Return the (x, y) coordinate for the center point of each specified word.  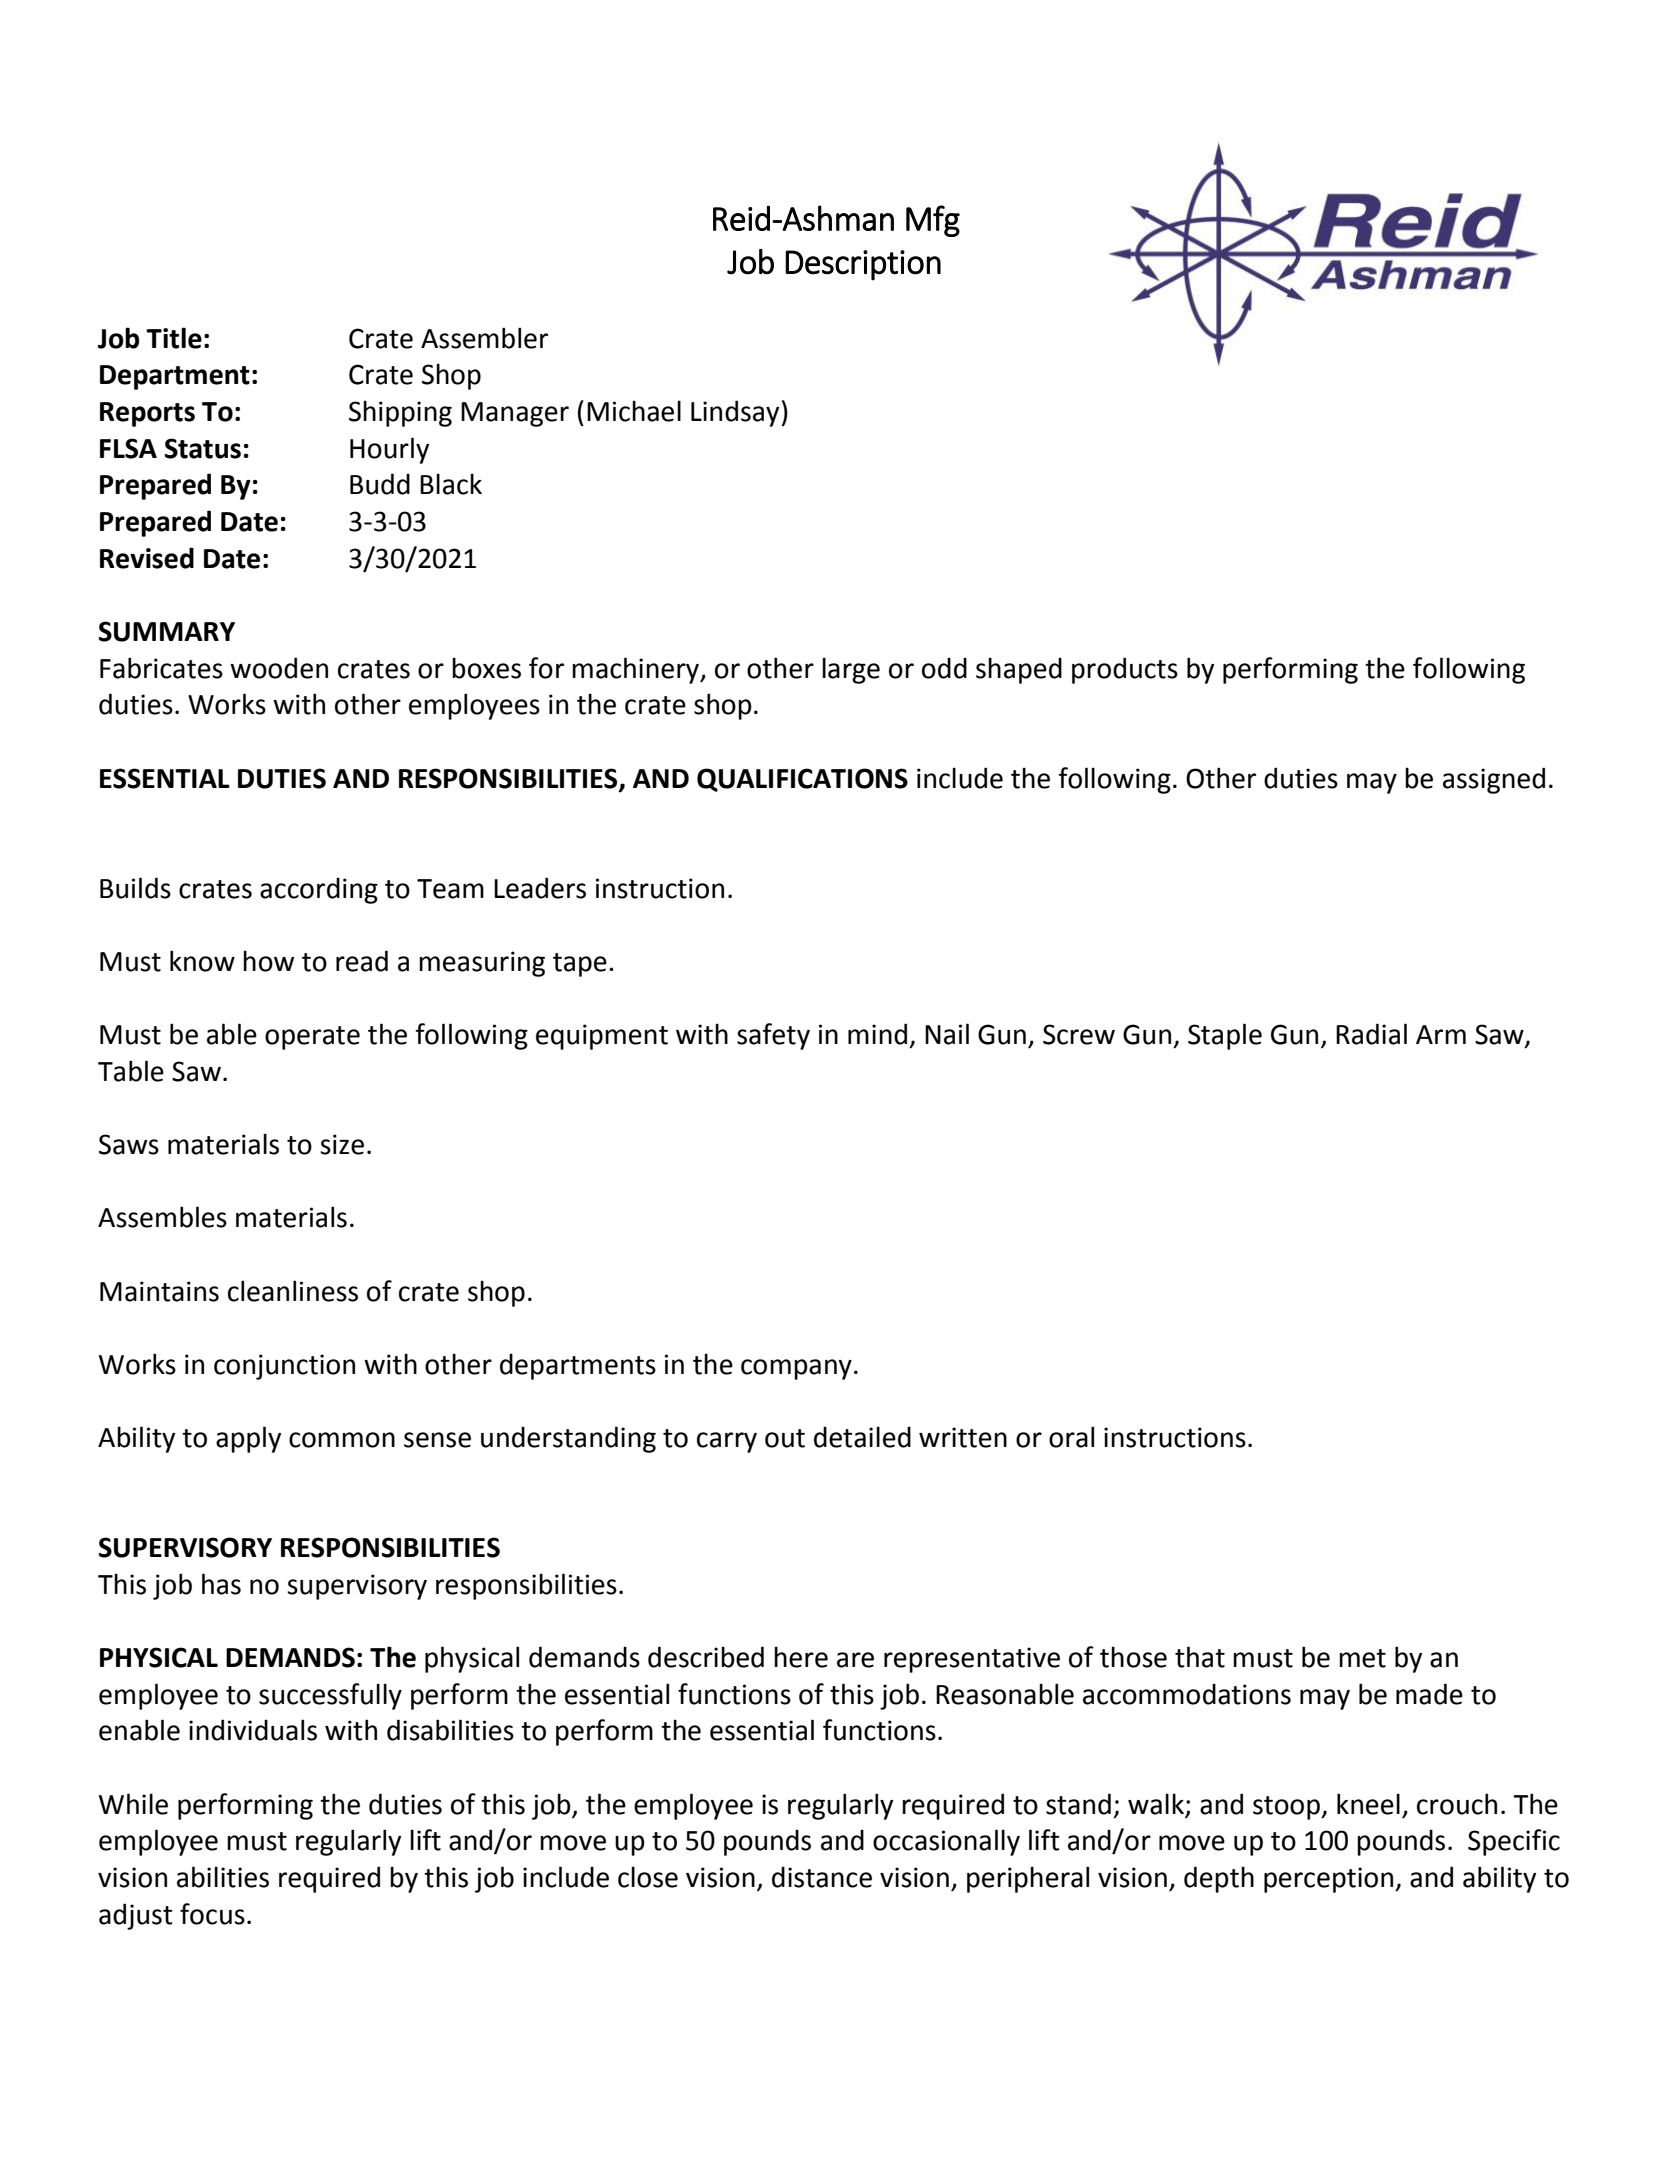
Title (174, 338)
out (785, 1438)
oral (1071, 1437)
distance (822, 1877)
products (1125, 670)
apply (248, 1439)
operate (312, 1038)
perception (1330, 1880)
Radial (1371, 1034)
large (851, 670)
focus (212, 1914)
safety (773, 1036)
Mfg (933, 221)
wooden (279, 668)
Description (863, 265)
